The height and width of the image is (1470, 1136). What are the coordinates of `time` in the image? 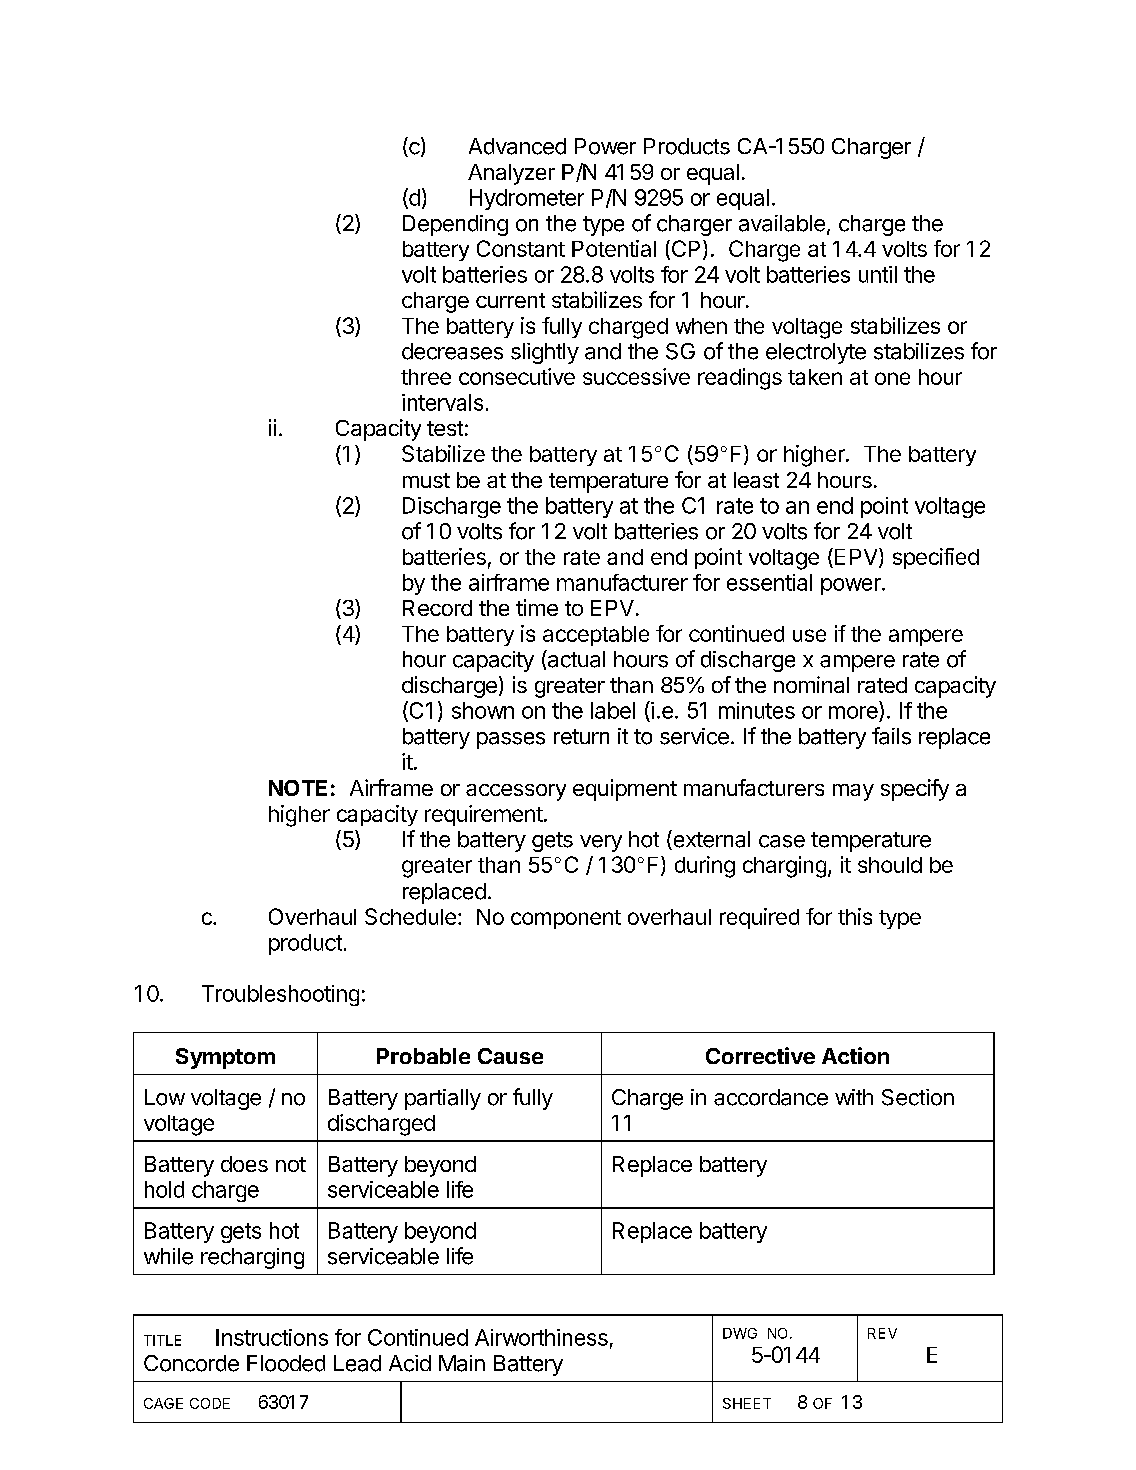 It's located at (537, 607).
